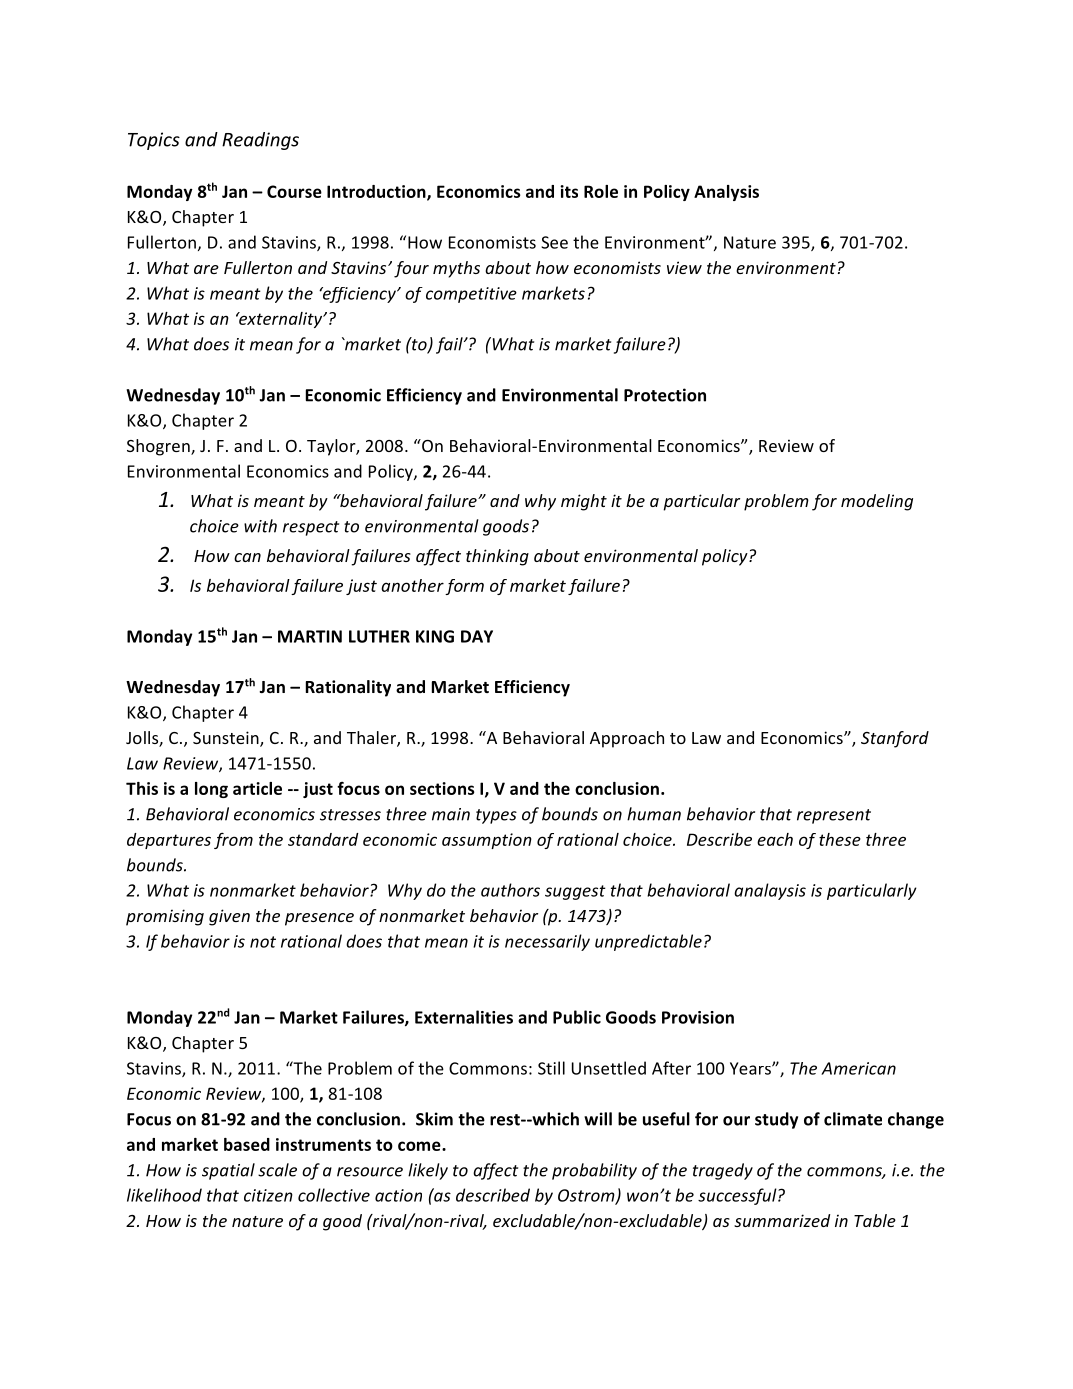 The image size is (1073, 1389). Describe the element at coordinates (229, 917) in the screenshot. I see `given` at that location.
